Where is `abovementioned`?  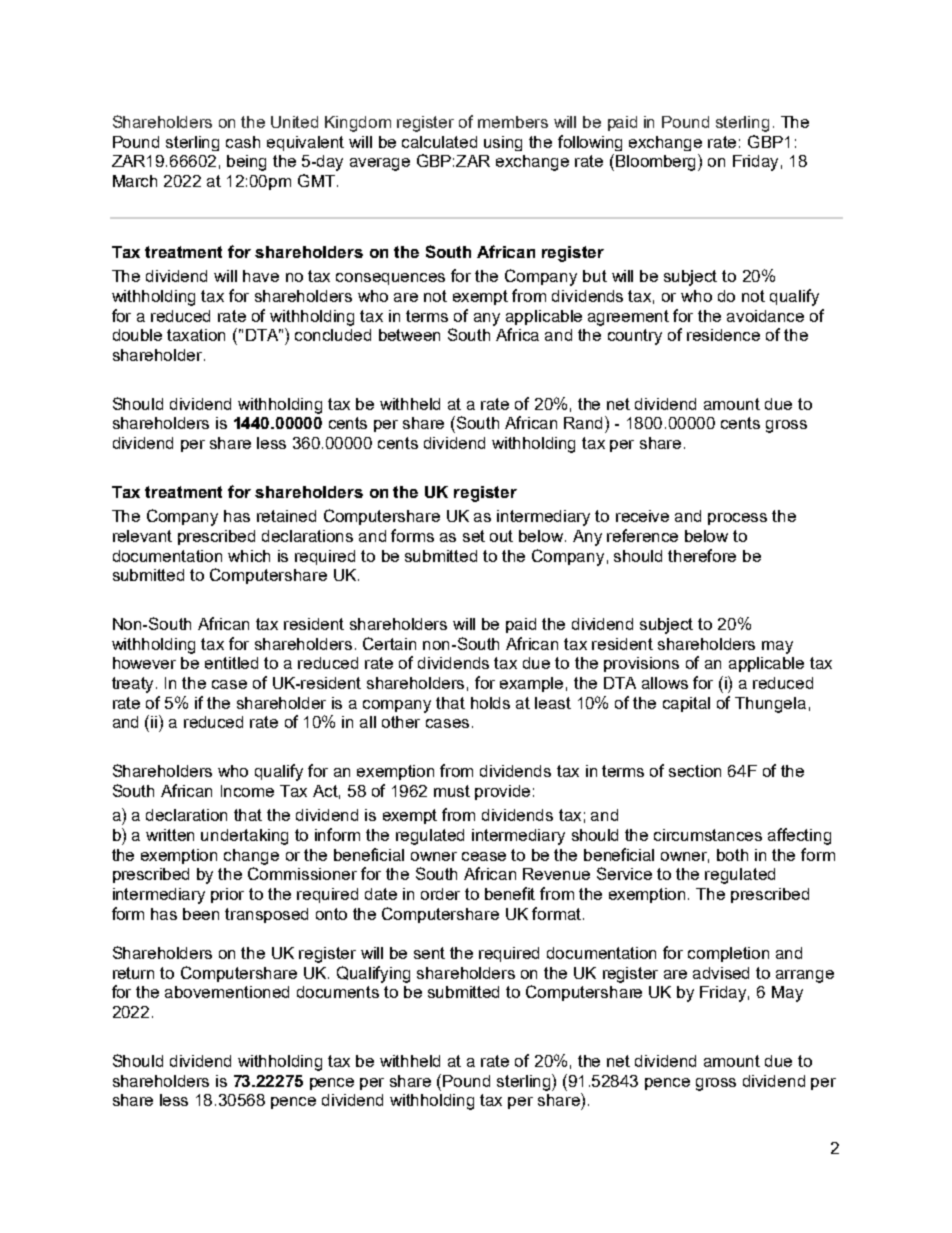
abovementioned is located at coordinates (227, 992).
